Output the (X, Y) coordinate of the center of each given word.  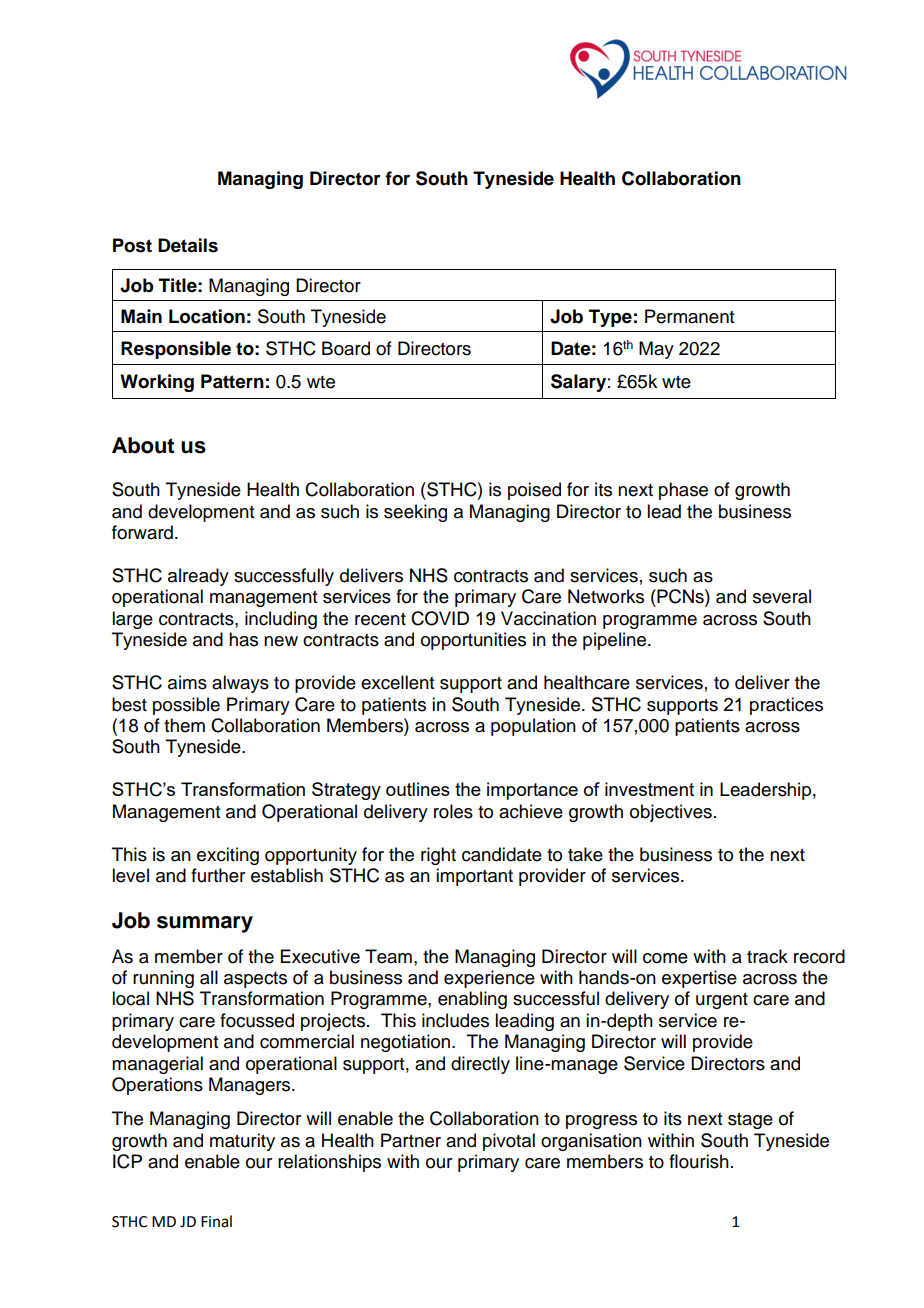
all (209, 977)
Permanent (689, 316)
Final (216, 1221)
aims (187, 682)
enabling (472, 1000)
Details (188, 245)
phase (683, 491)
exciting (228, 856)
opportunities (473, 641)
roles (453, 811)
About (143, 445)
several (782, 596)
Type (610, 318)
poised (534, 491)
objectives (671, 813)
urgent (722, 1001)
